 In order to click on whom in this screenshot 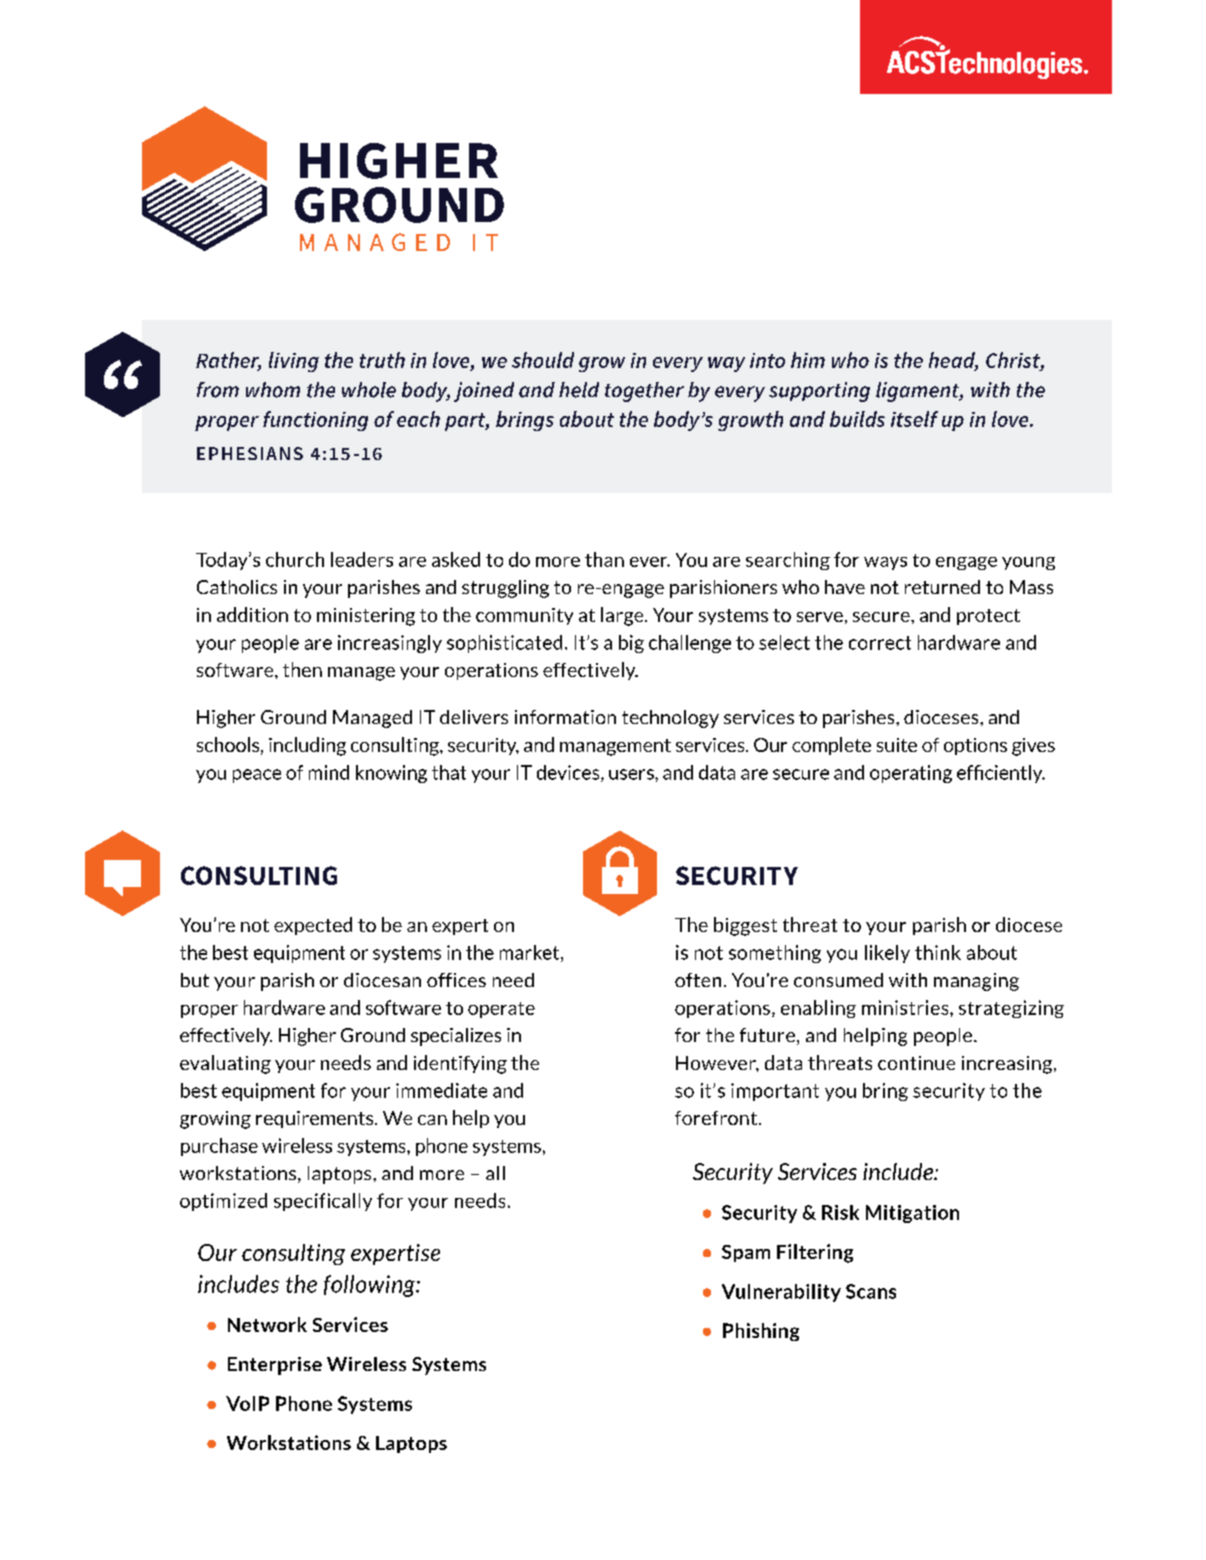, I will do `click(273, 390)`.
